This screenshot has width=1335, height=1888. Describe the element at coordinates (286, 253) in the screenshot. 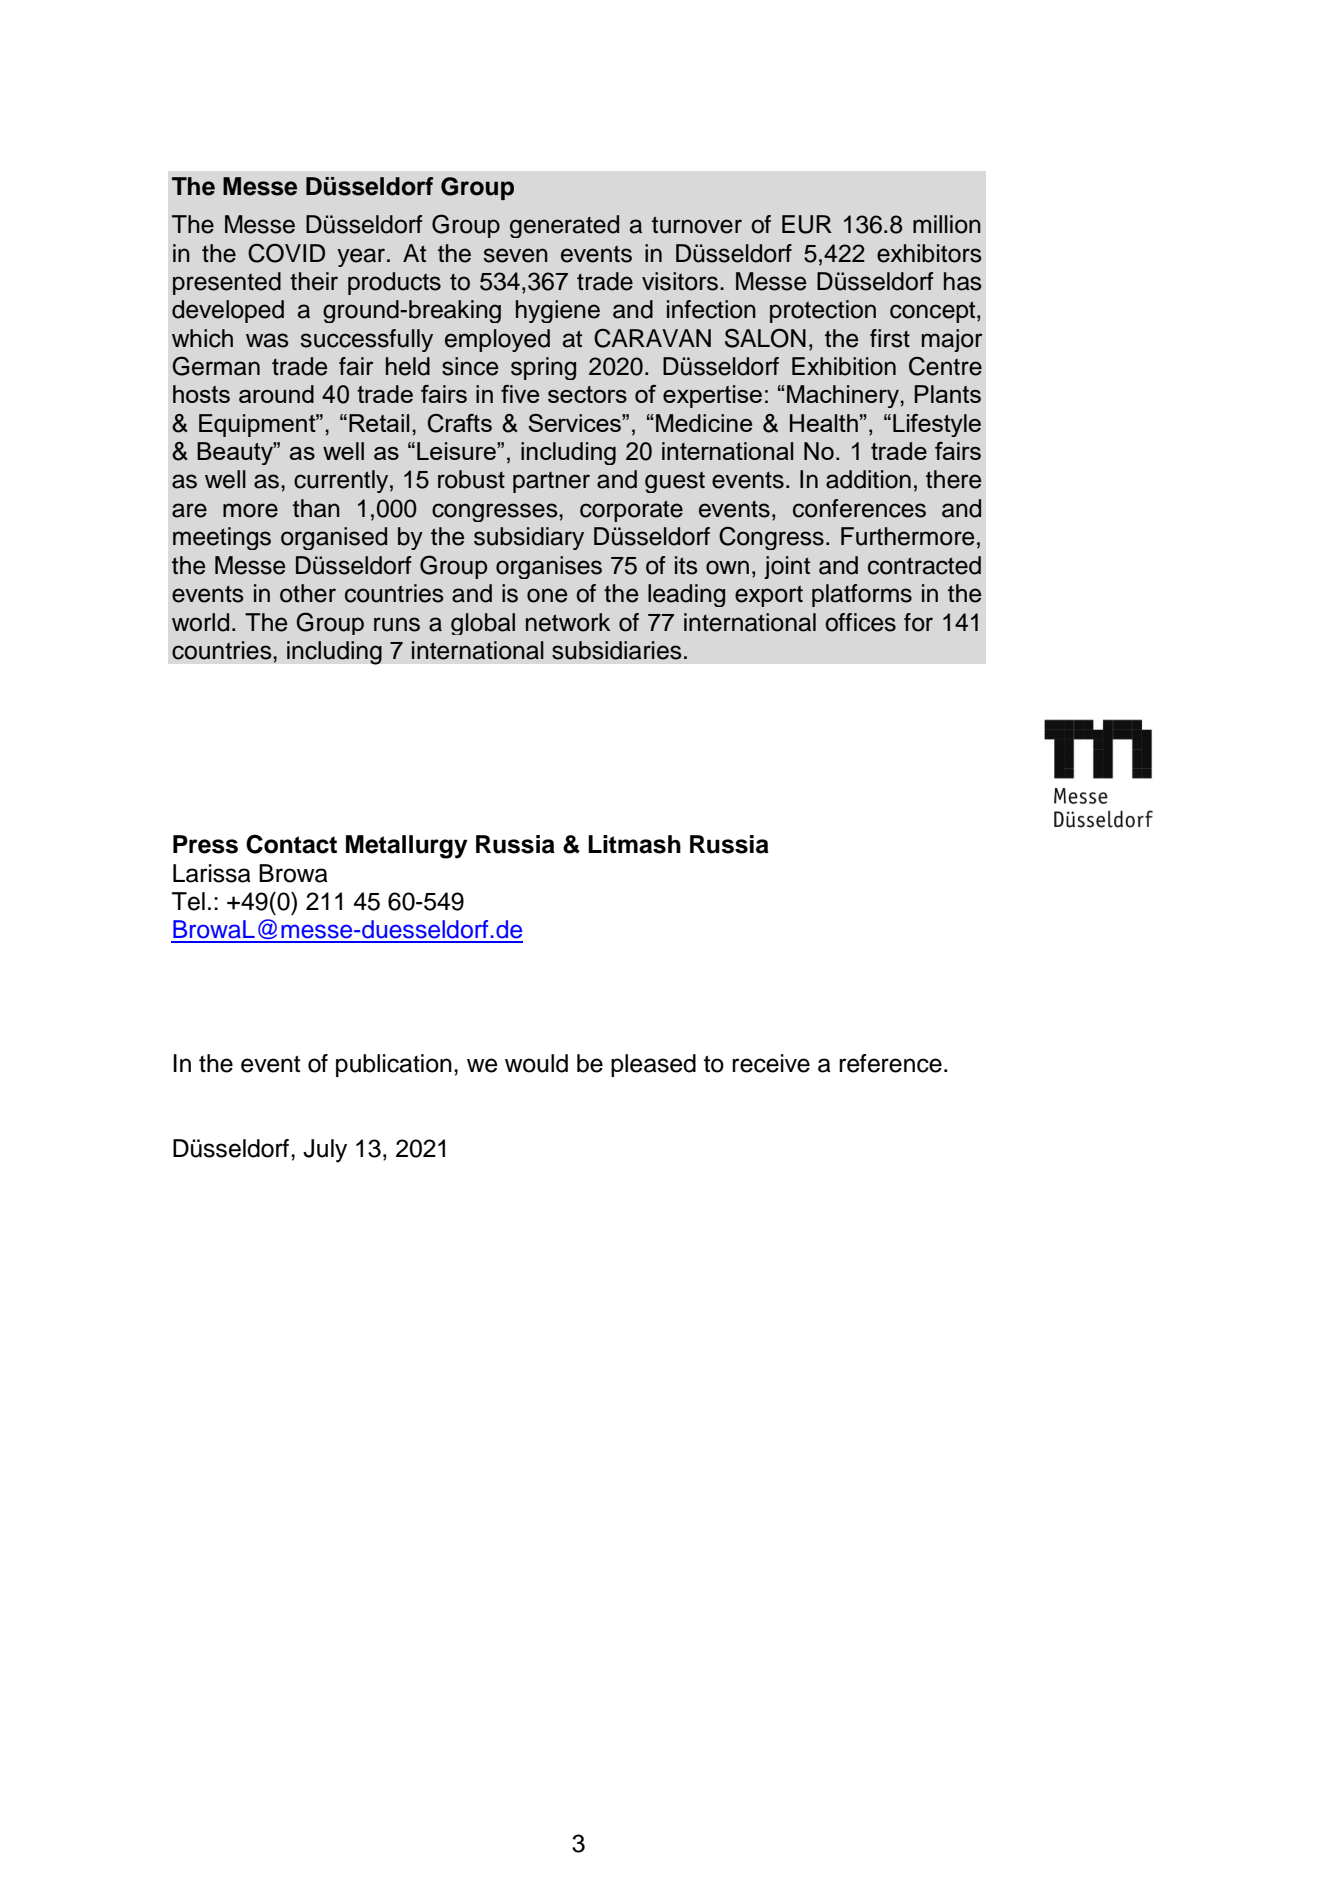

I see `COVID` at that location.
